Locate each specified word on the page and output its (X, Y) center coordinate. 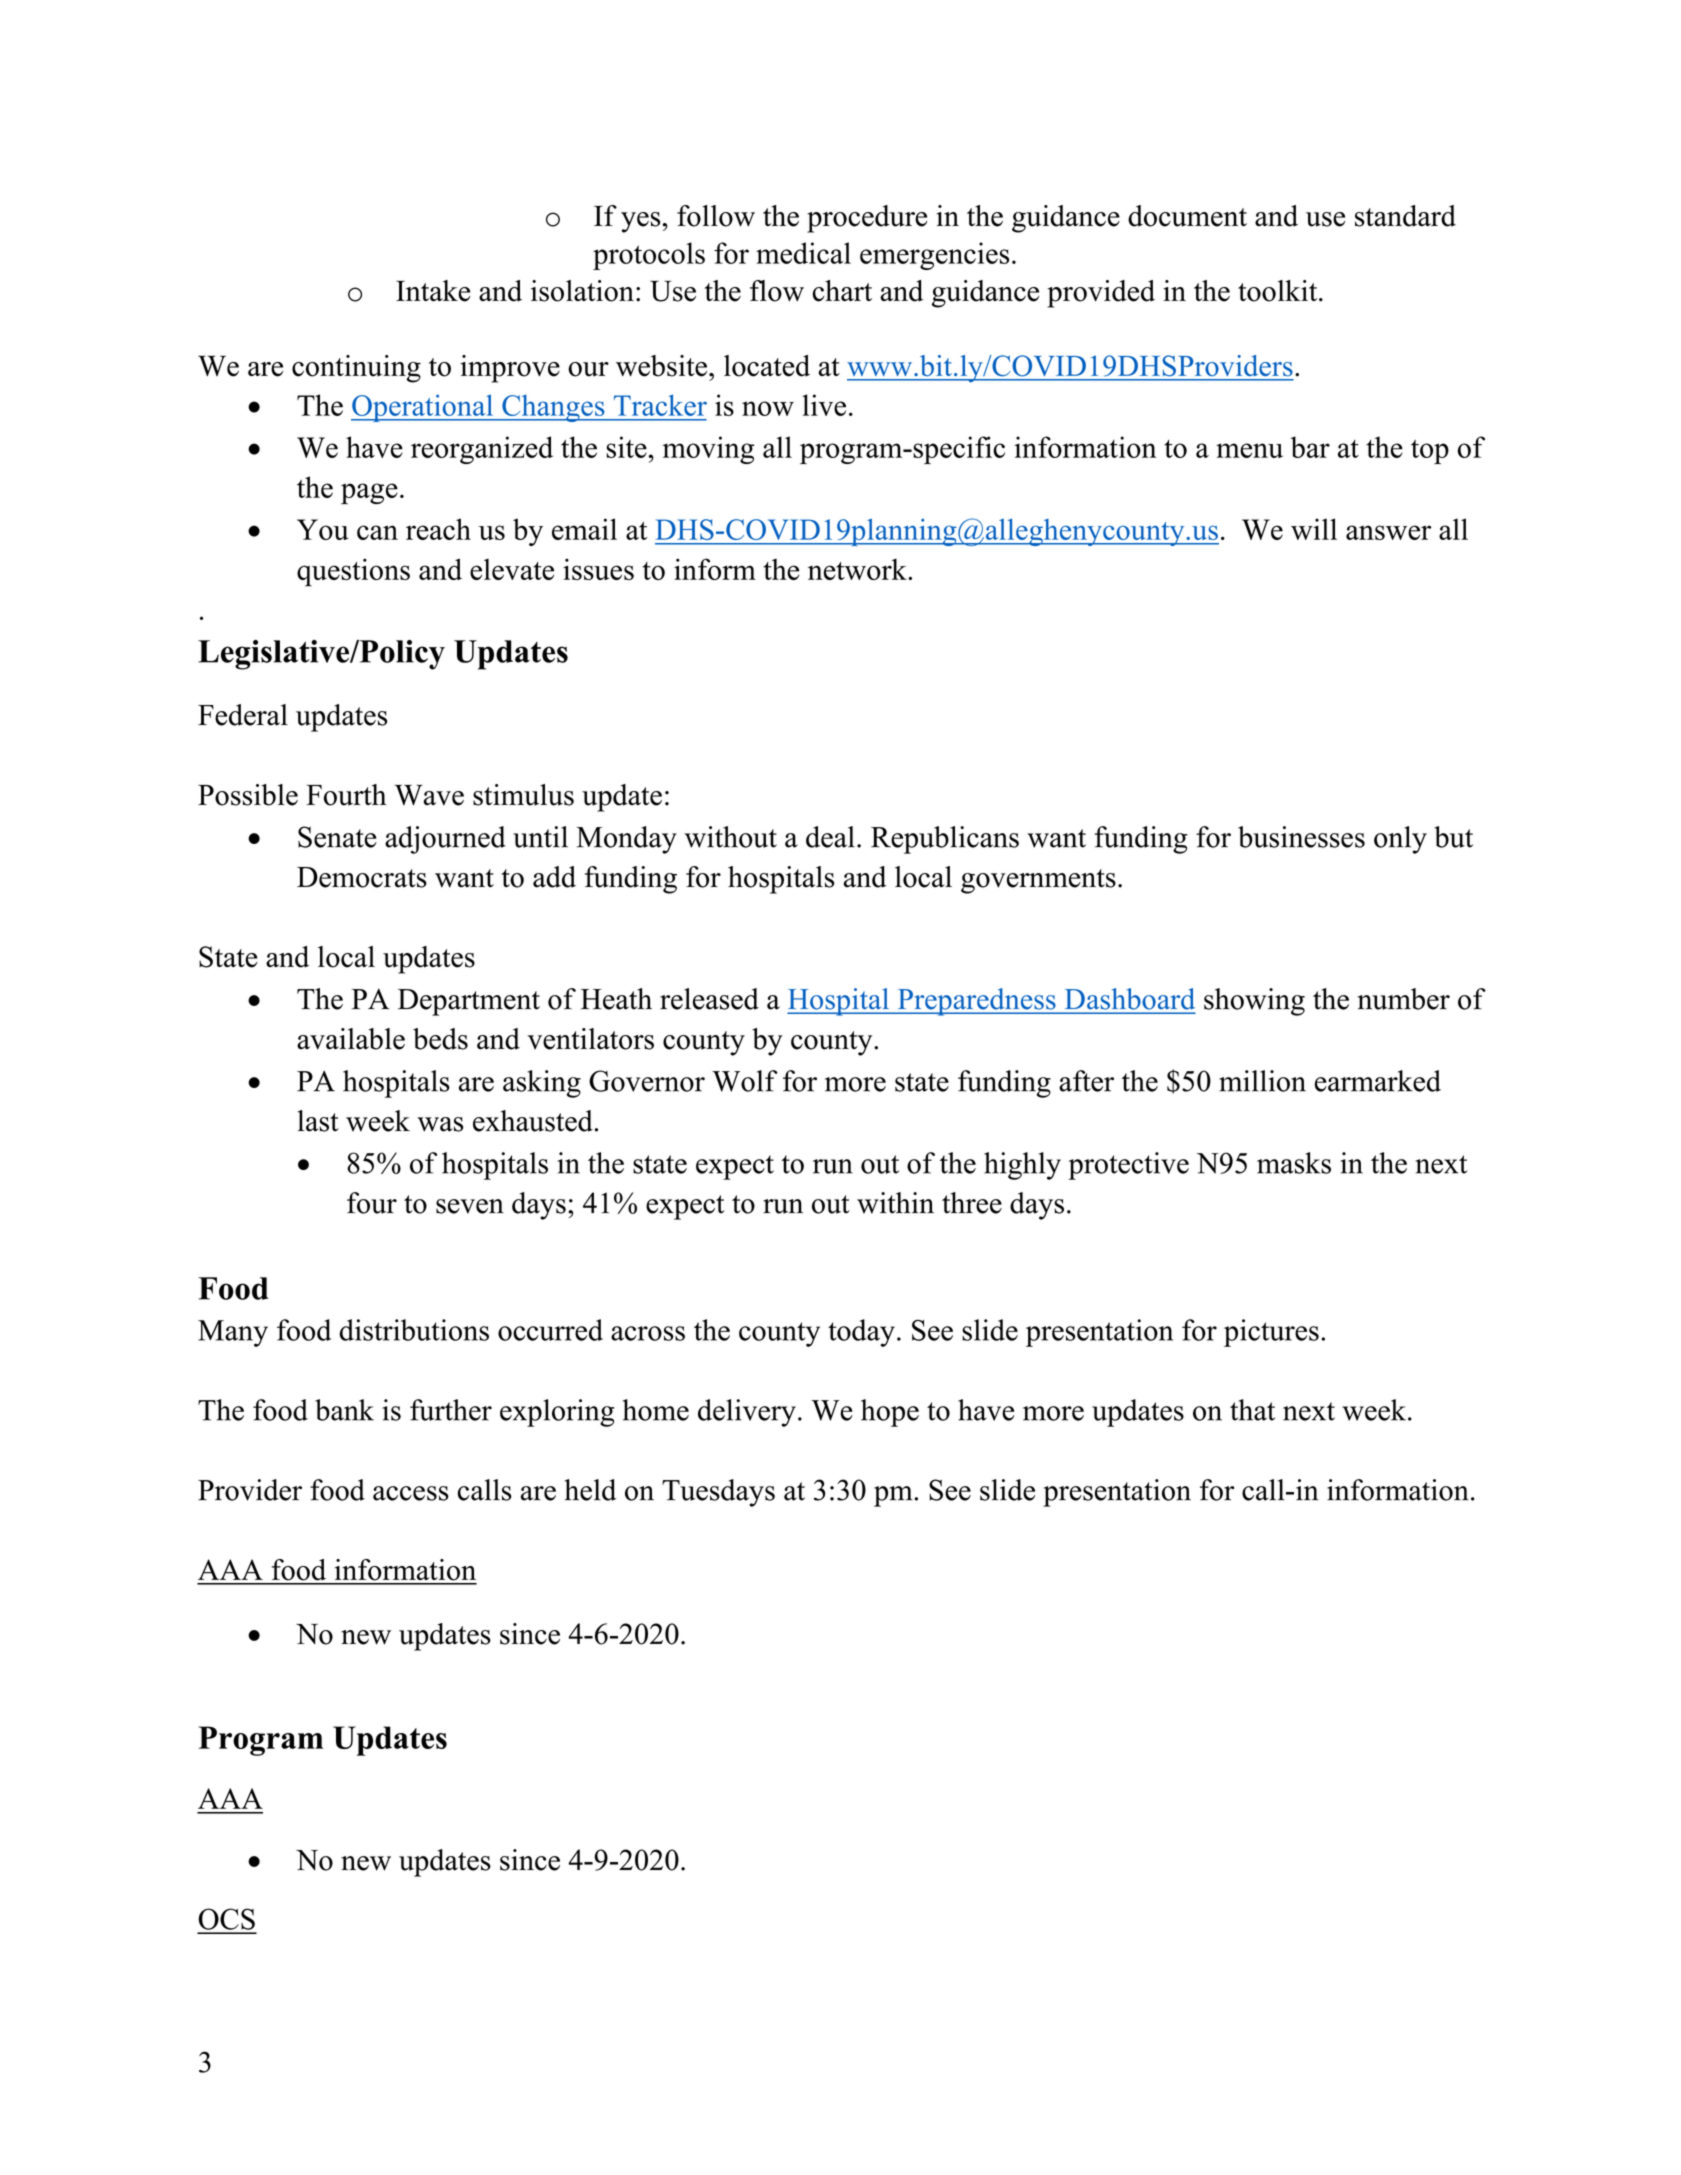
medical (803, 253)
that (1252, 1410)
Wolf (745, 1081)
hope (890, 1413)
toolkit (1279, 291)
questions (353, 572)
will (1314, 529)
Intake (433, 291)
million (1262, 1081)
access (411, 1493)
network (858, 569)
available (351, 1039)
